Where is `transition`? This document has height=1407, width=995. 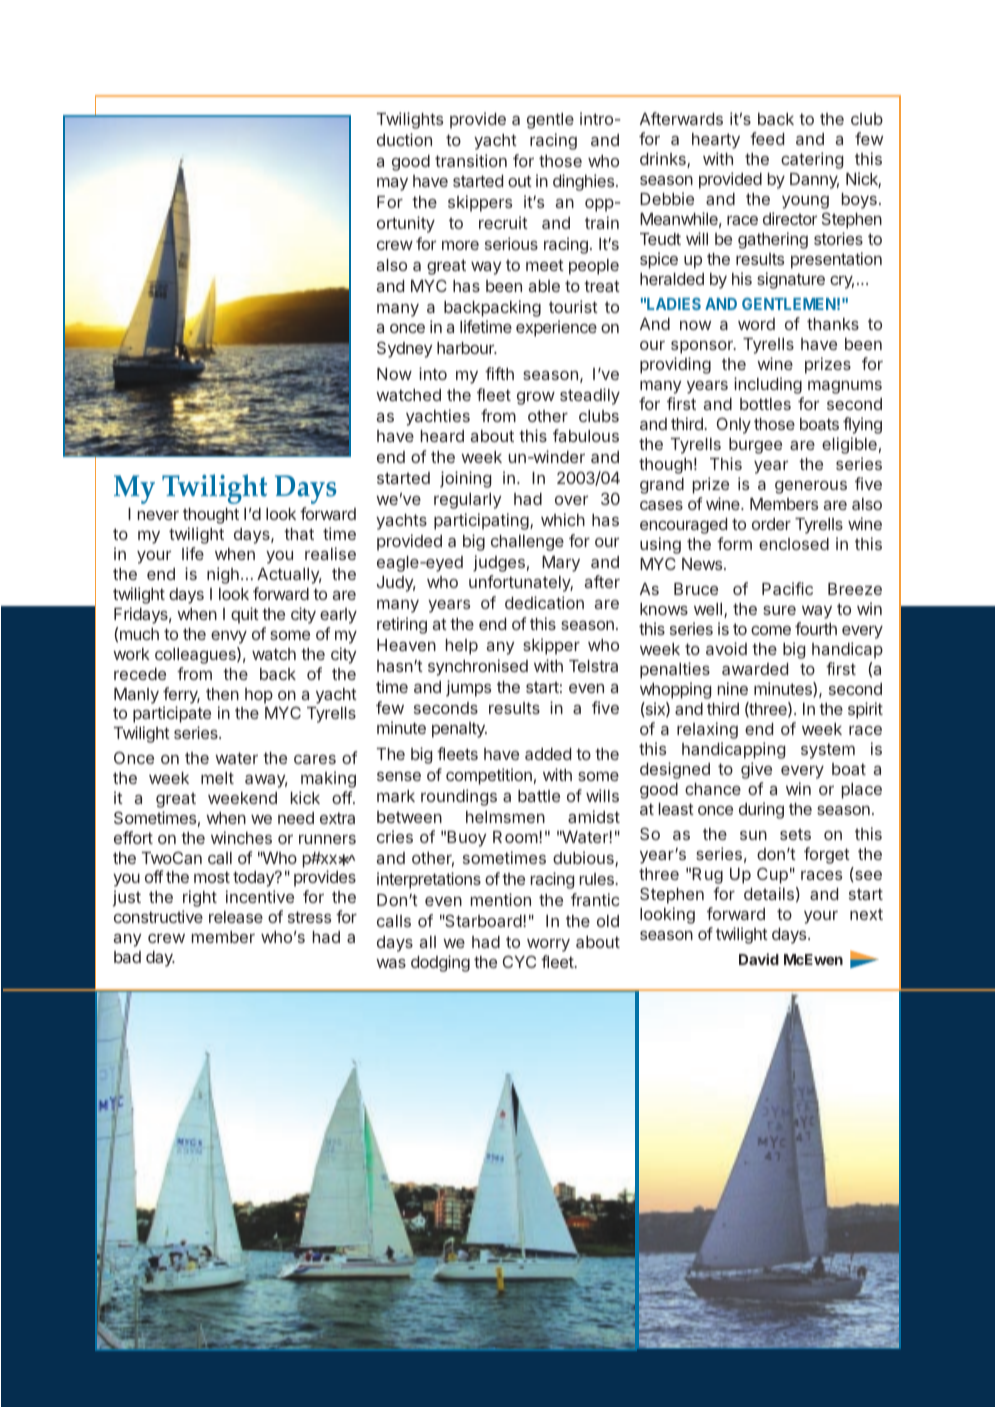
transition is located at coordinates (471, 160).
